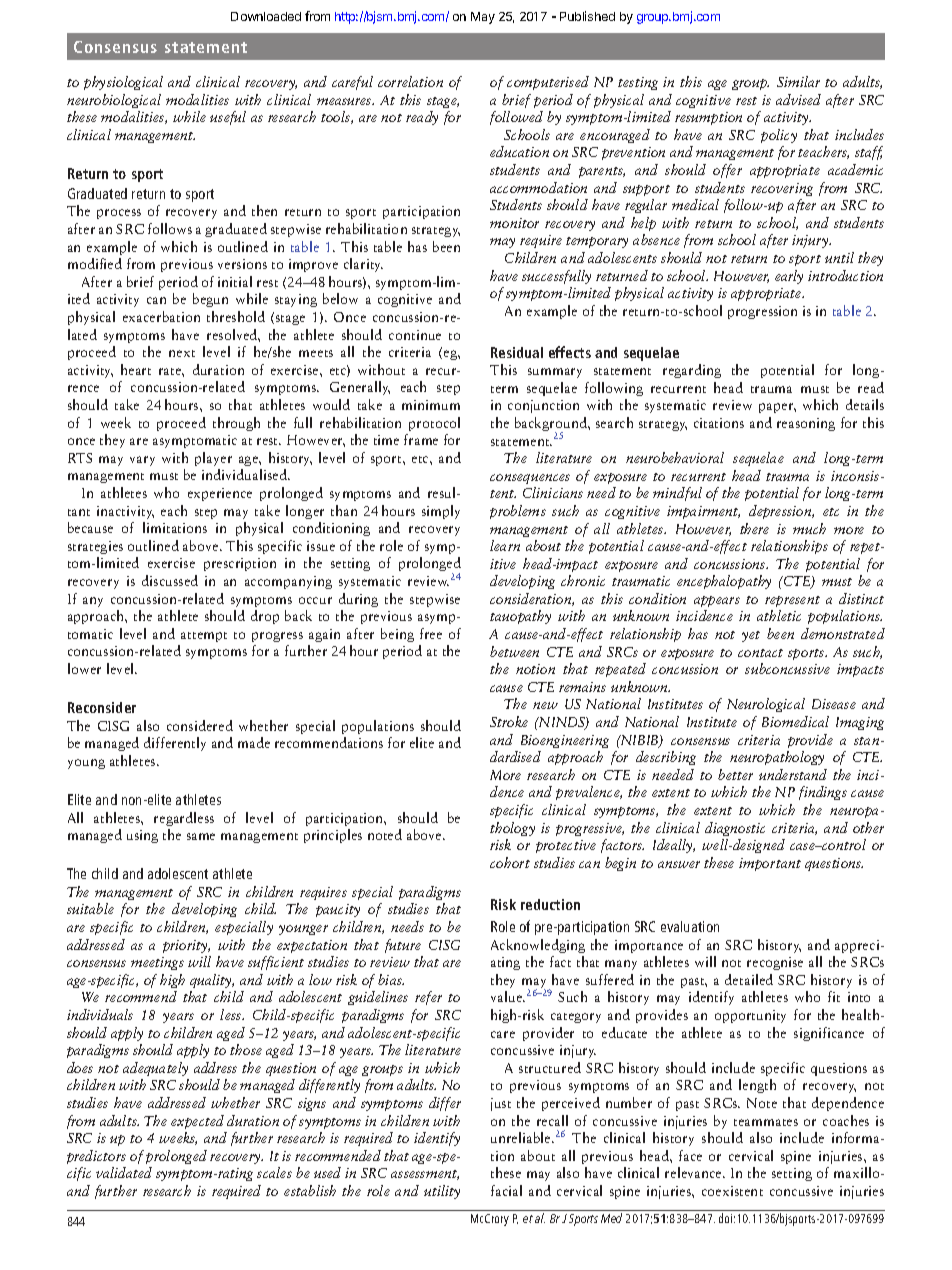  What do you see at coordinates (520, 617) in the page?
I see `tauopathy` at bounding box center [520, 617].
